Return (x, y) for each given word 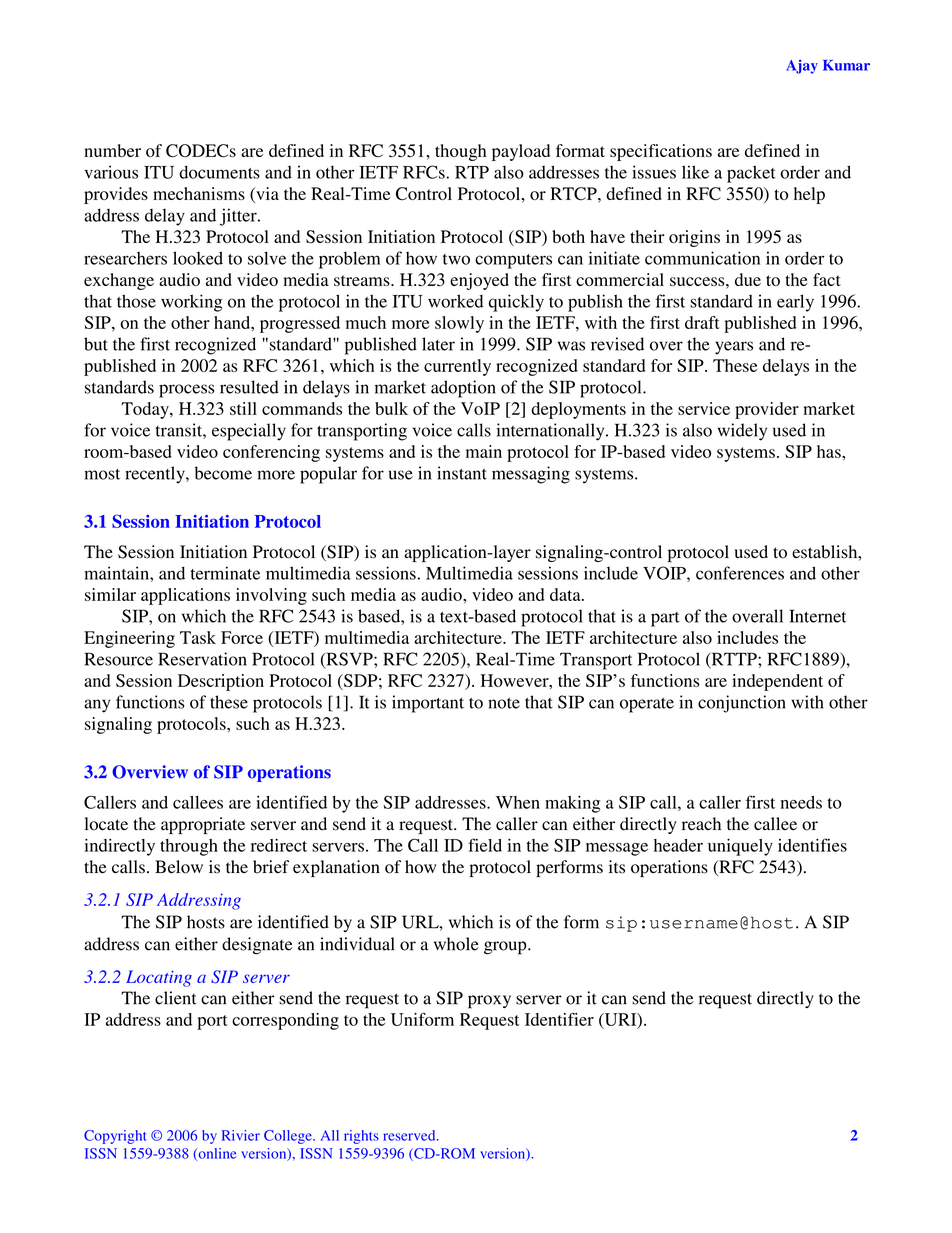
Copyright (115, 1137)
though (460, 152)
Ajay (802, 67)
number (112, 150)
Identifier (559, 1019)
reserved (410, 1135)
